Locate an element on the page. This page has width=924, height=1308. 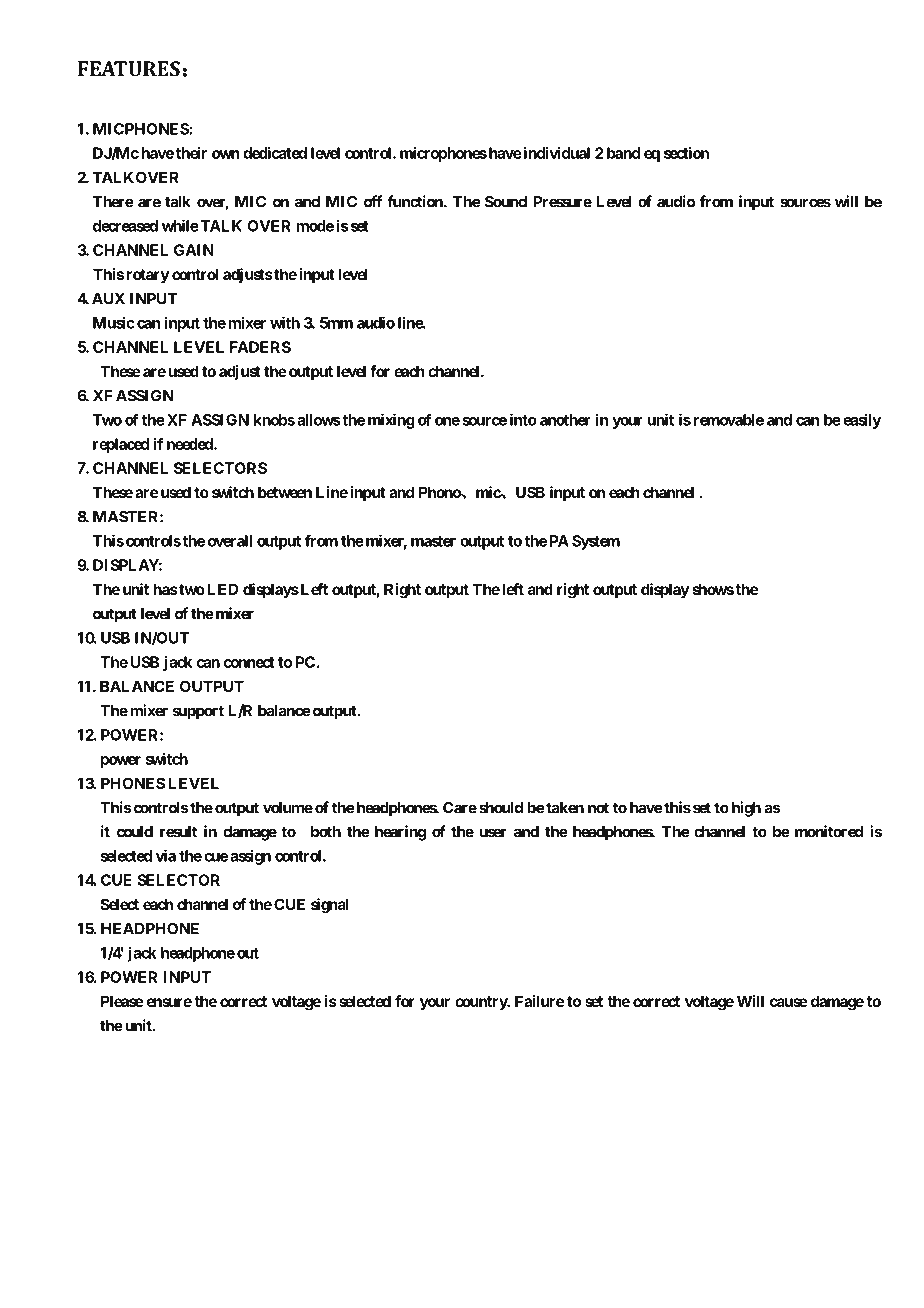
should is located at coordinates (501, 808).
